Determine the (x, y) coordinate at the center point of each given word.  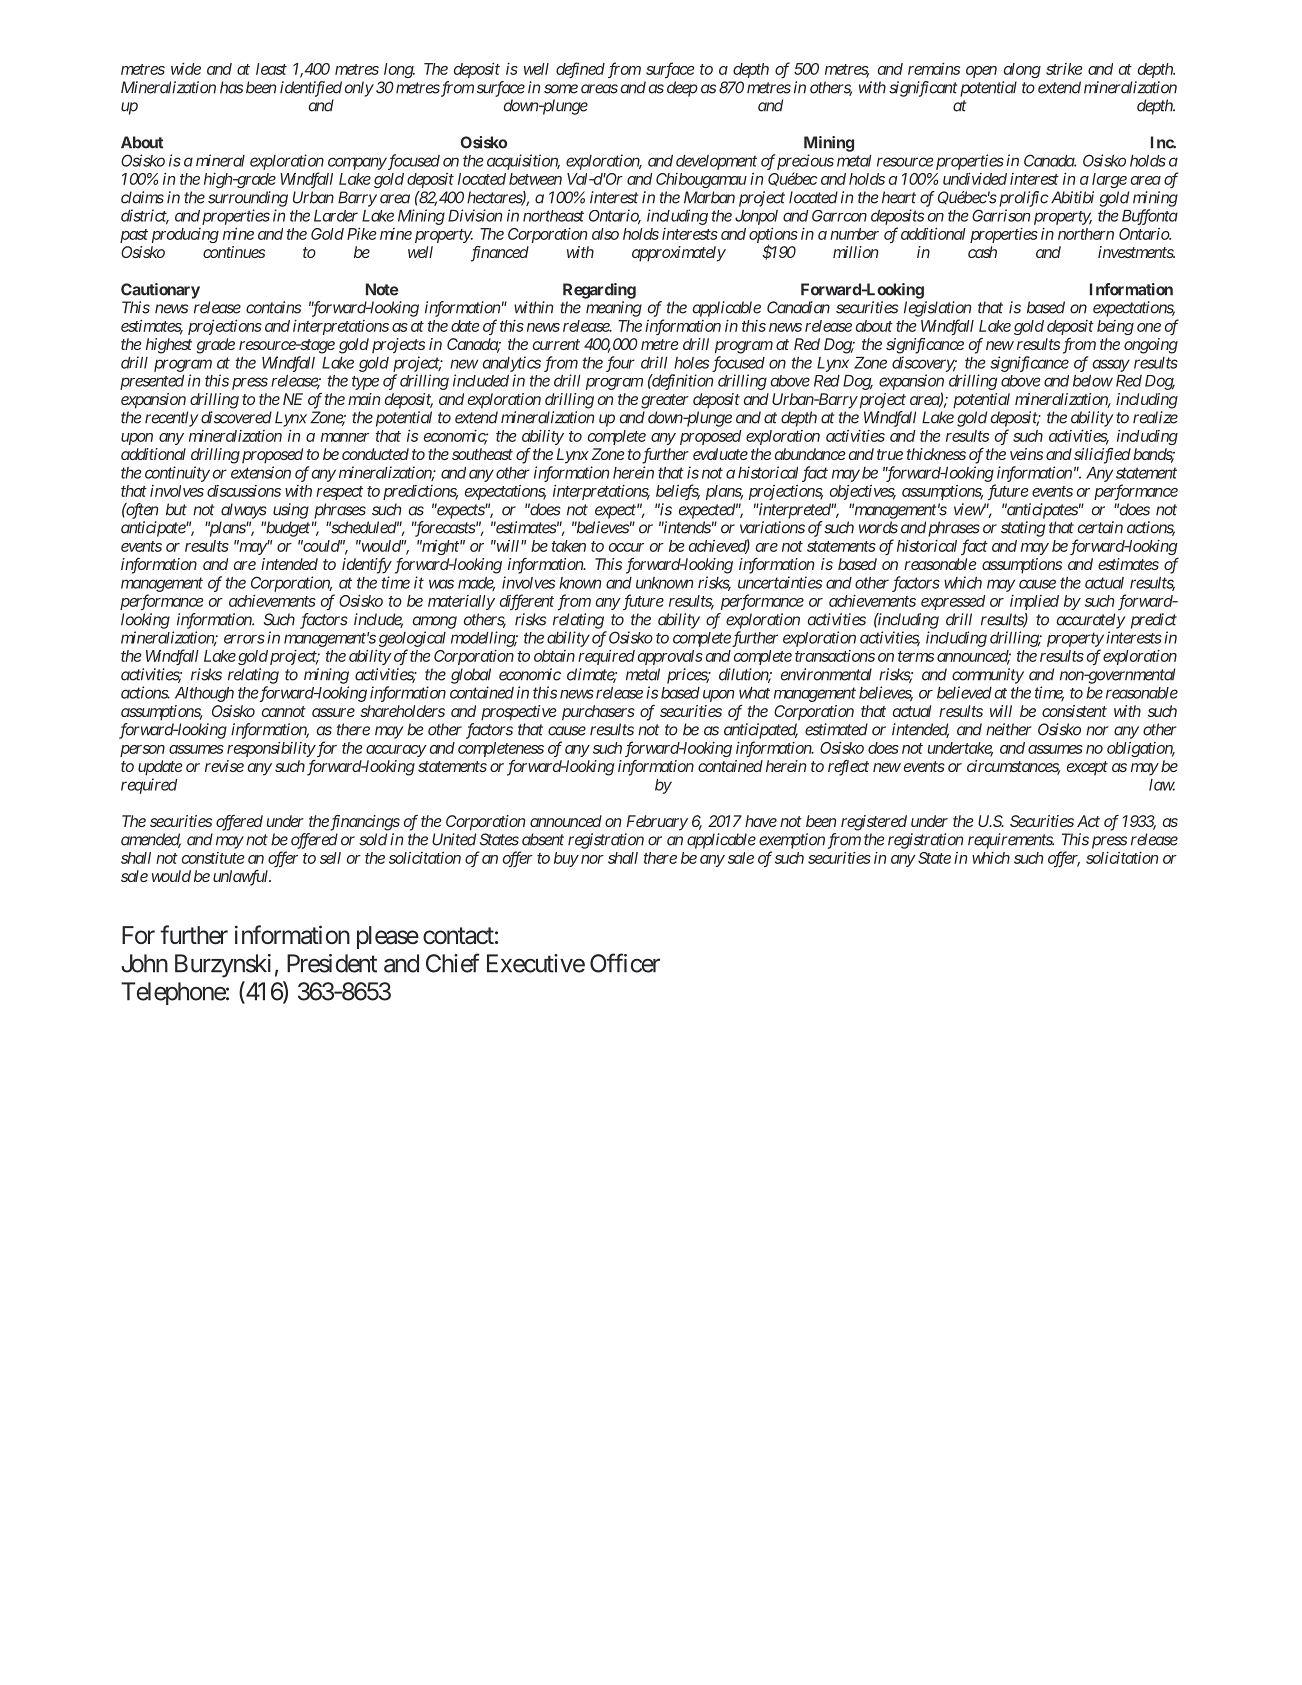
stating (1023, 529)
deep (682, 89)
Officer (625, 963)
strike (1064, 69)
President (332, 963)
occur (626, 547)
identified (311, 89)
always (244, 511)
